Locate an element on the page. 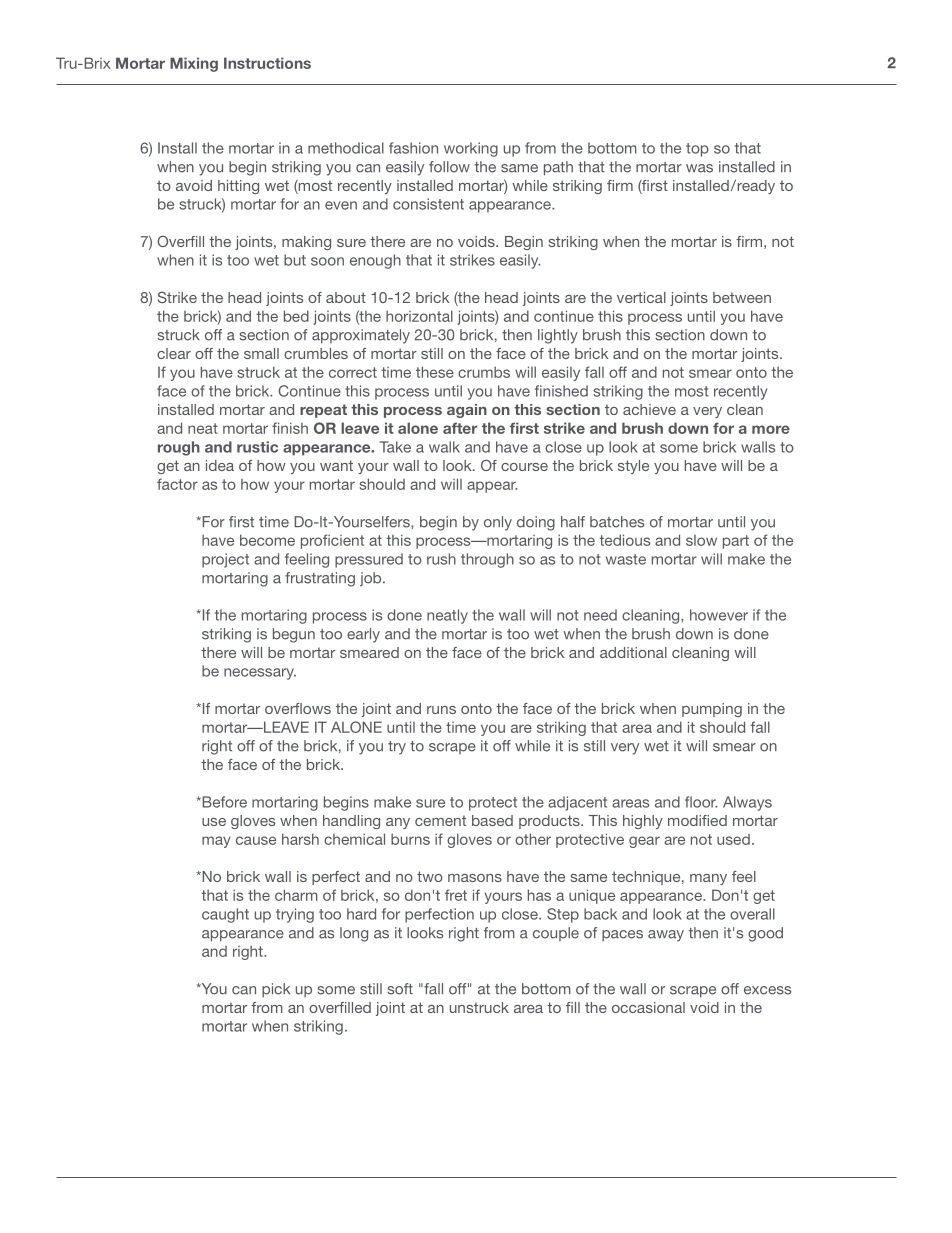 The image size is (952, 1233). top is located at coordinates (697, 150).
